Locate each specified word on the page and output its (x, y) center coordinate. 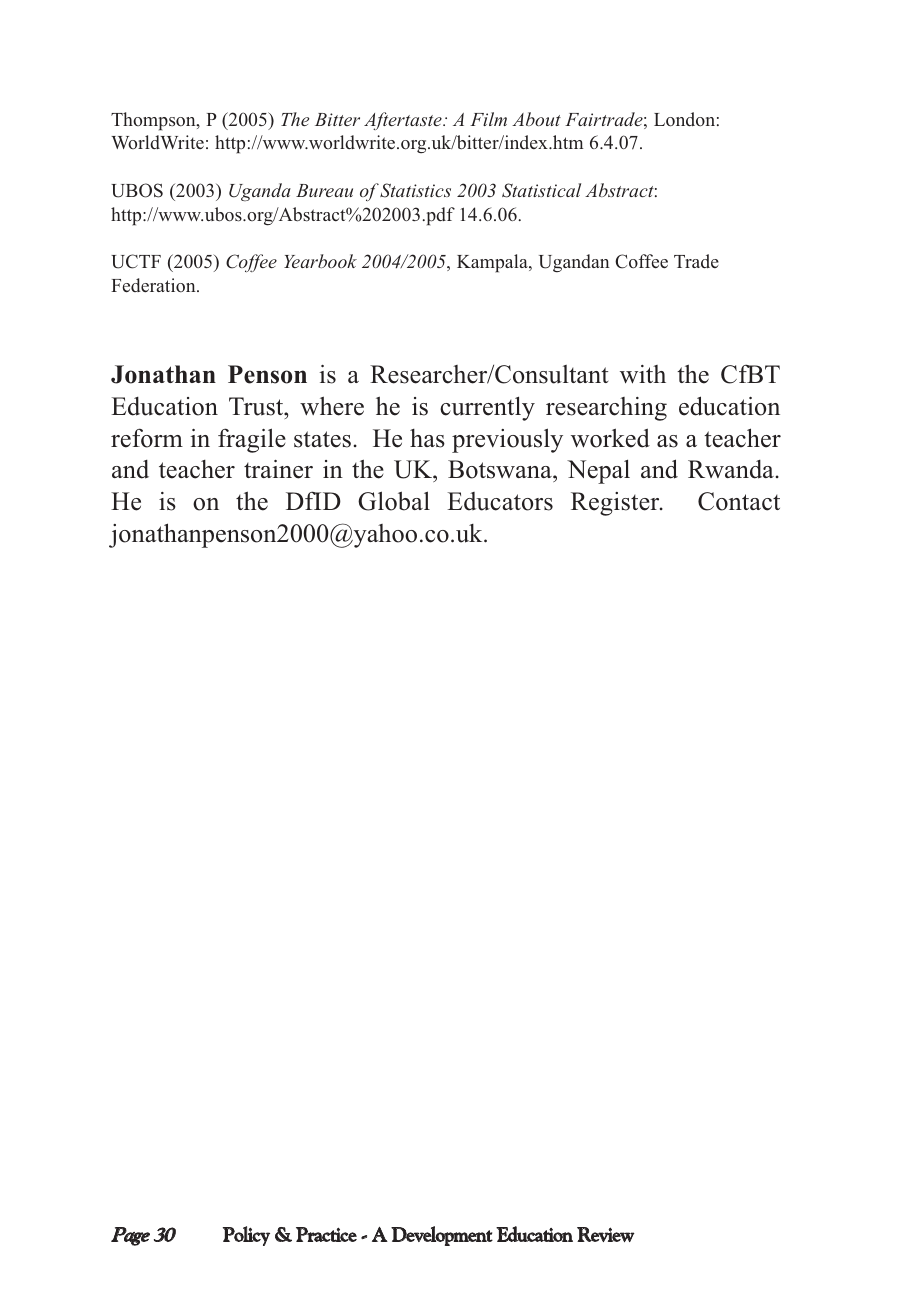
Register (616, 504)
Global (394, 501)
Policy (246, 1236)
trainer (278, 469)
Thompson (154, 121)
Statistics (415, 190)
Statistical (541, 190)
